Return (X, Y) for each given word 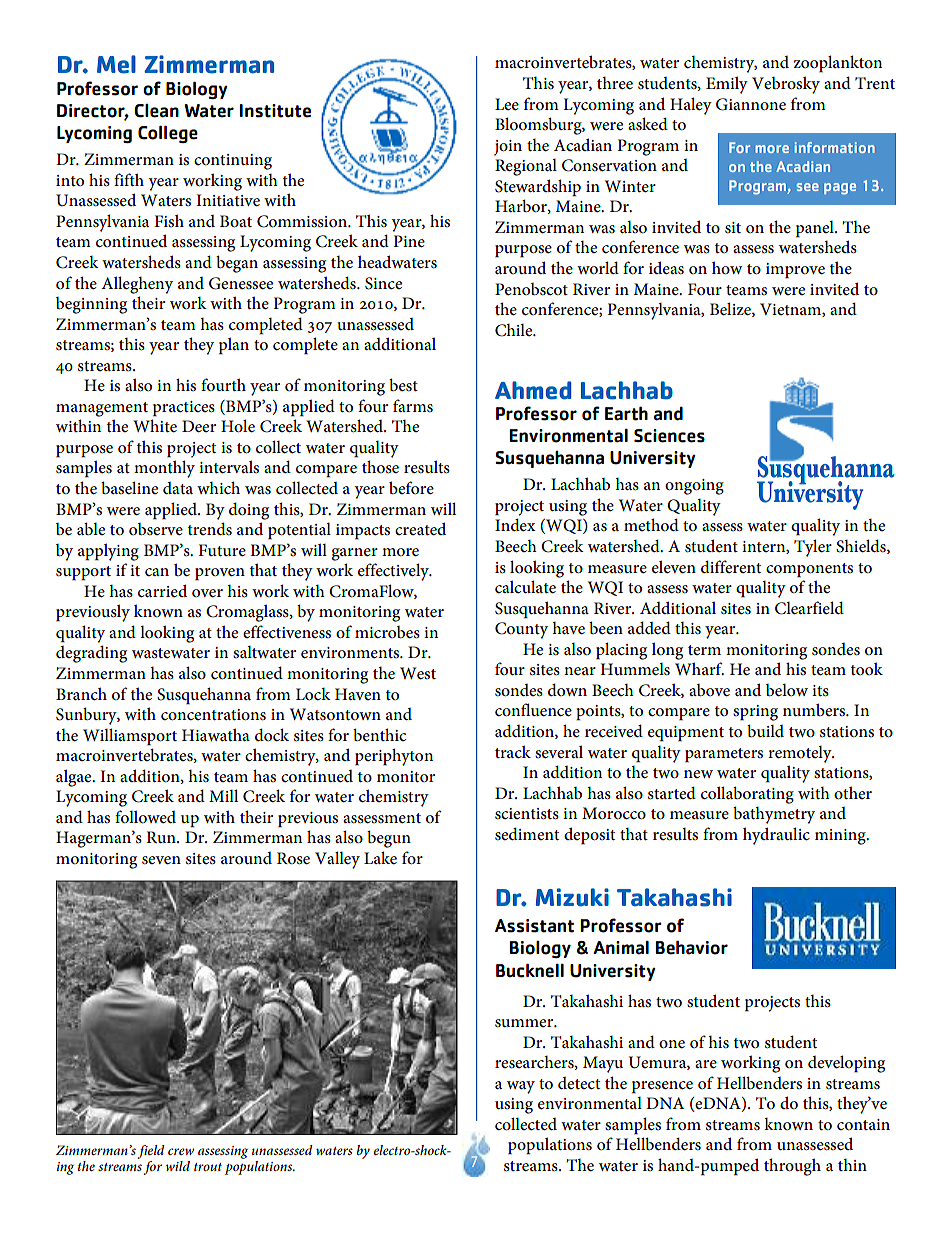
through (792, 1167)
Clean (156, 111)
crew (181, 1151)
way (521, 1087)
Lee (507, 104)
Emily (727, 85)
